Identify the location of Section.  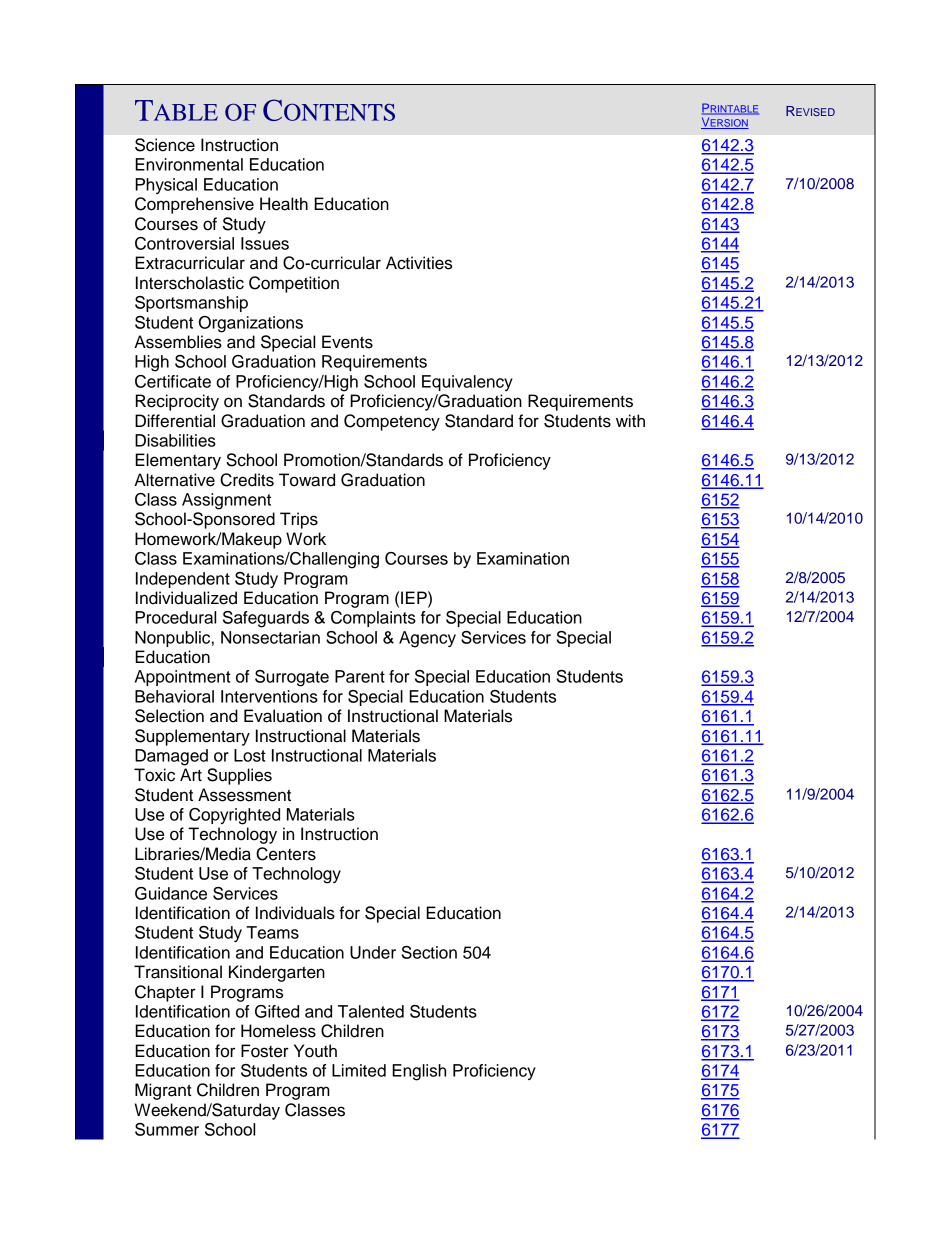
(429, 952).
